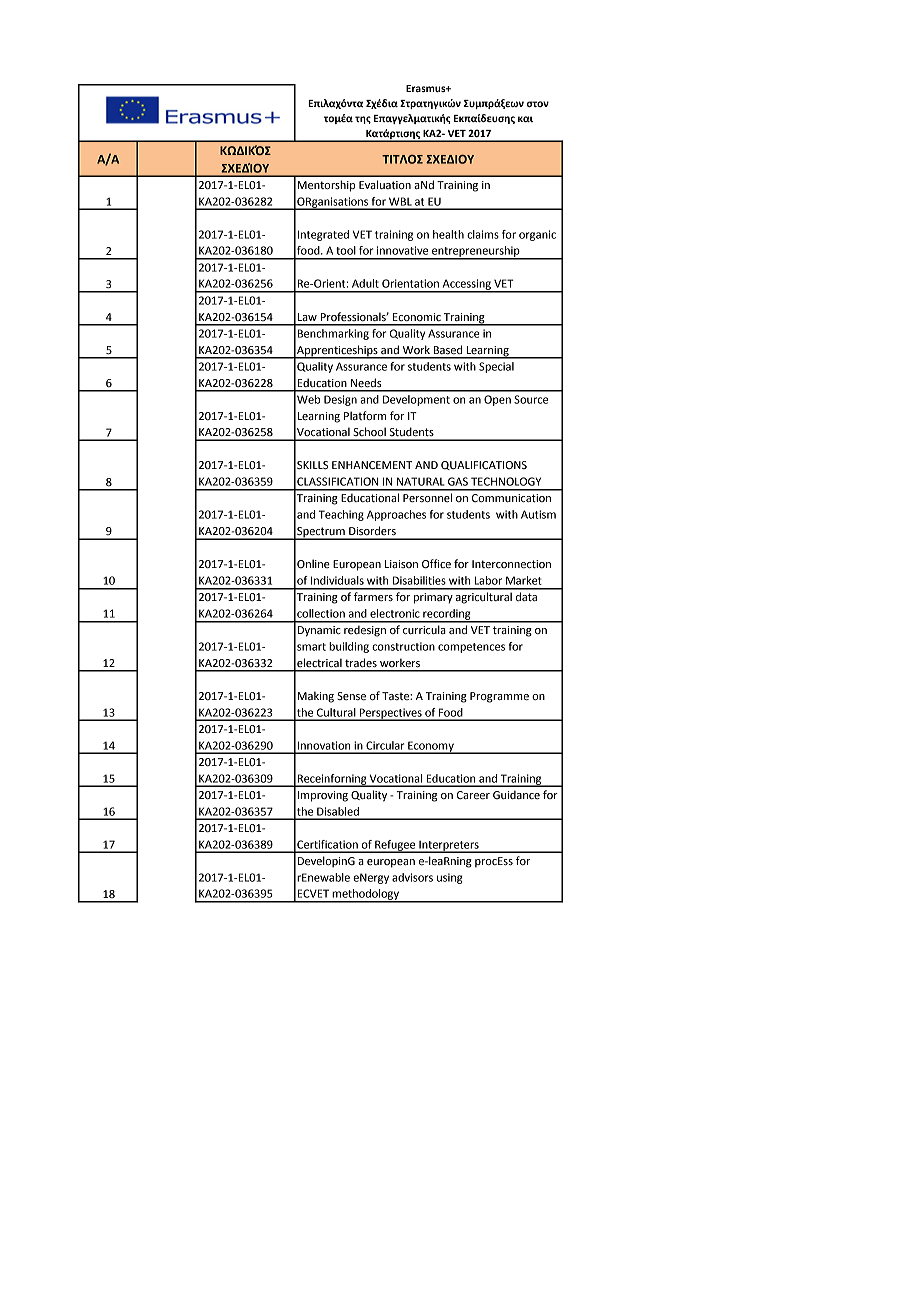  Describe the element at coordinates (341, 515) in the document. I see `Teaching` at that location.
